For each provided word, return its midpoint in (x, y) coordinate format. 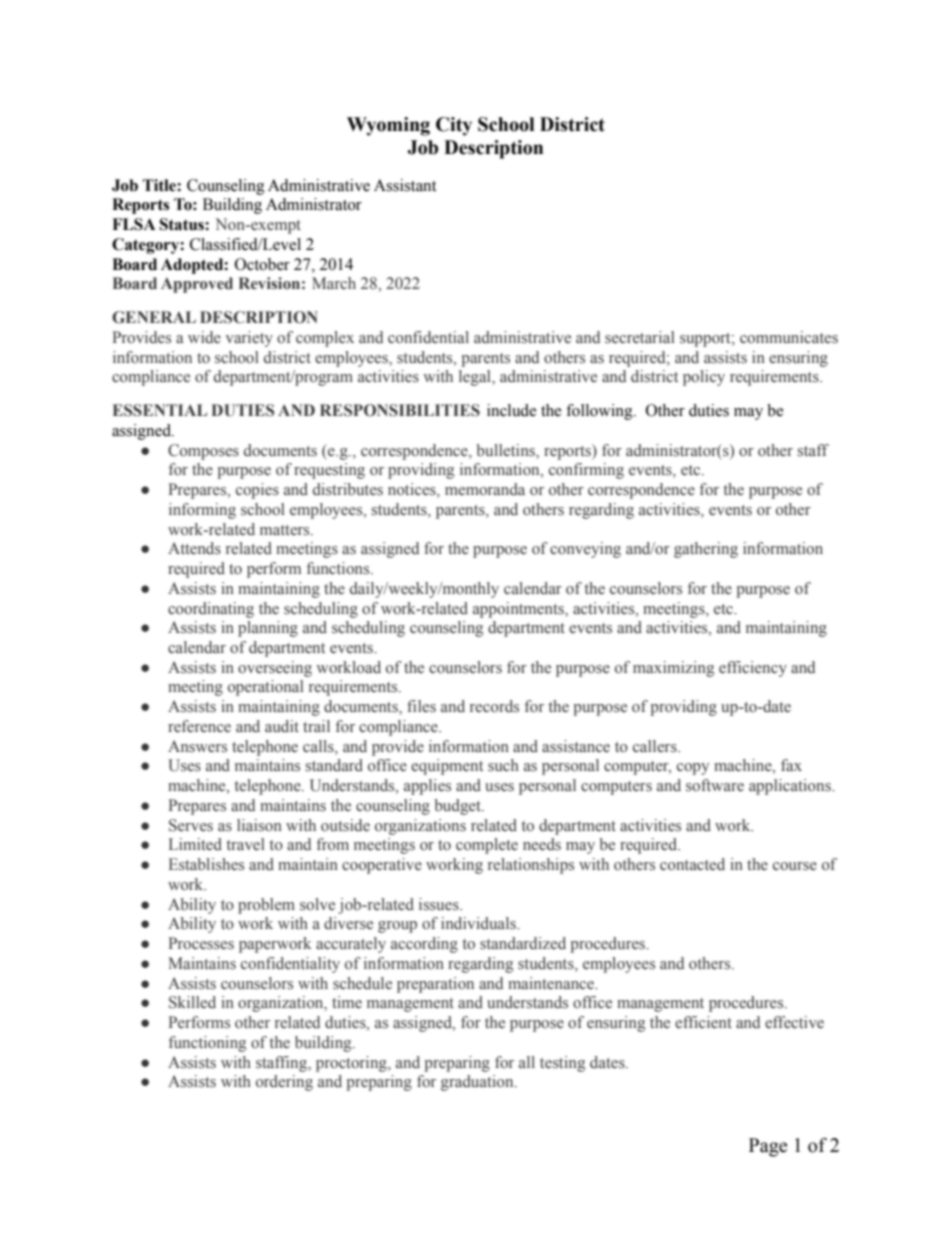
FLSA (134, 224)
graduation (478, 1083)
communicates (789, 337)
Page (768, 1147)
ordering (284, 1083)
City (454, 126)
